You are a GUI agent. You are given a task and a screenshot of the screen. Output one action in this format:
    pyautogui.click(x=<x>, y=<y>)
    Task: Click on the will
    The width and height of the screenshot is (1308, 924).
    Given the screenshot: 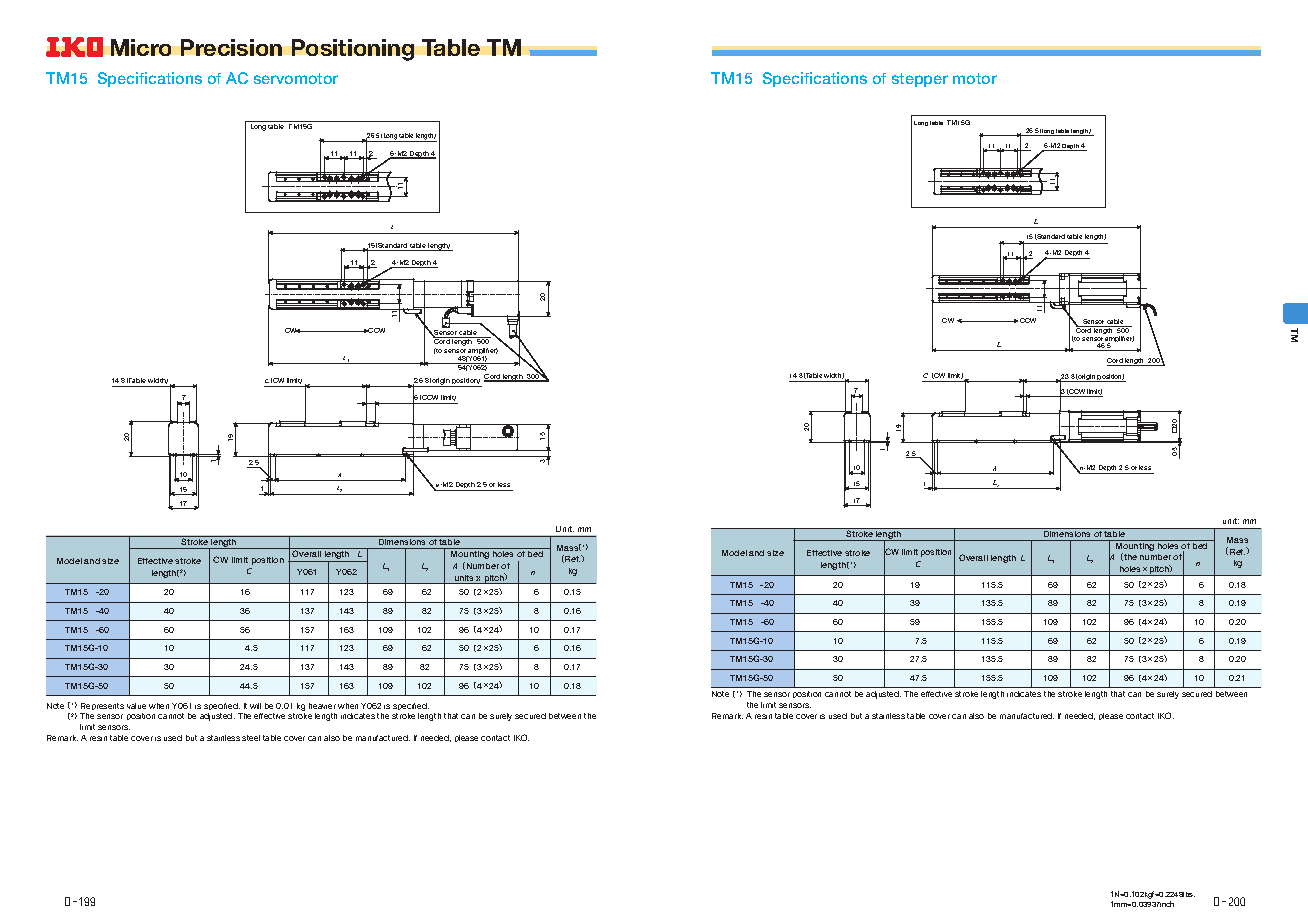 What is the action you would take?
    pyautogui.click(x=255, y=706)
